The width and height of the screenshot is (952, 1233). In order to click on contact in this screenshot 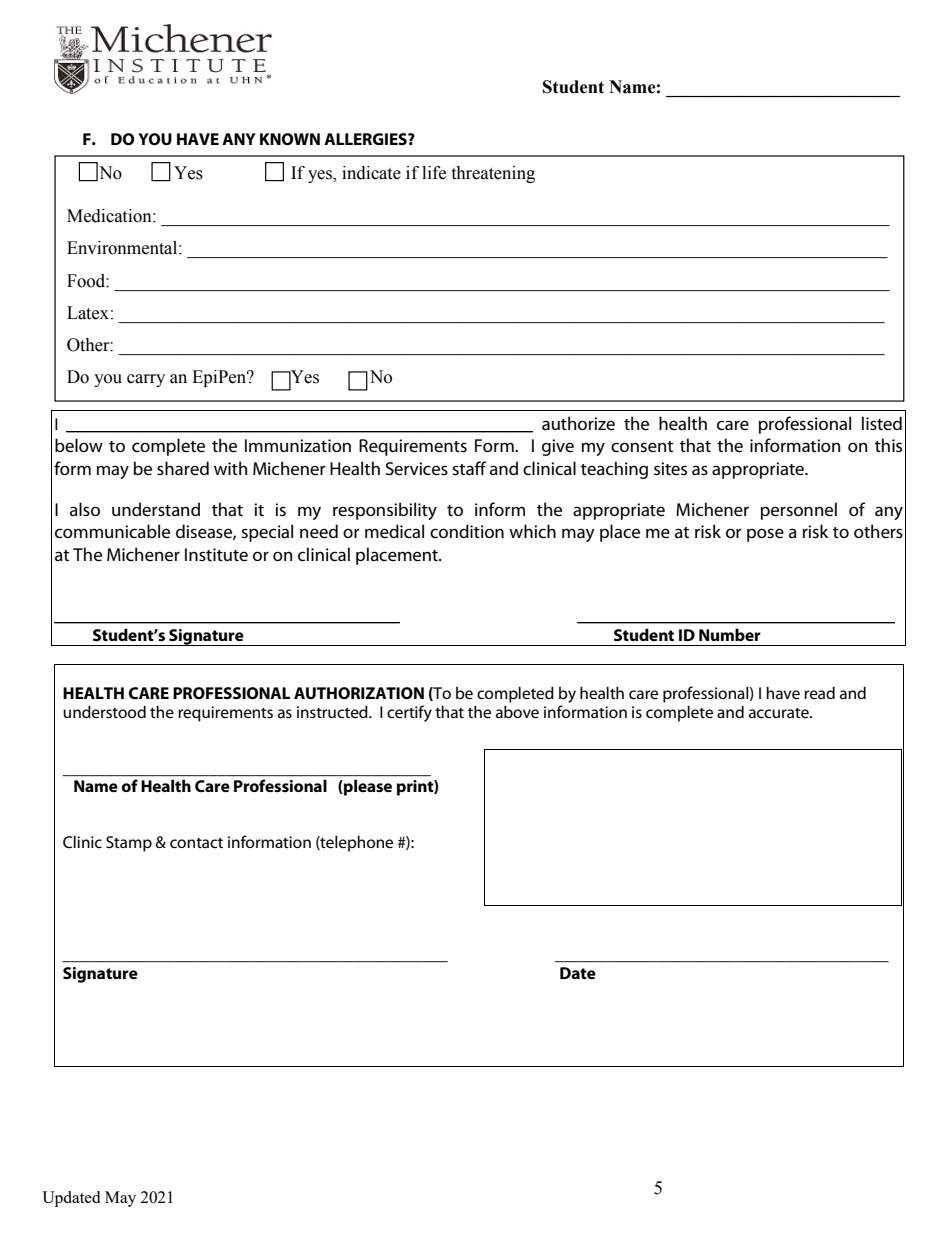, I will do `click(196, 843)`.
